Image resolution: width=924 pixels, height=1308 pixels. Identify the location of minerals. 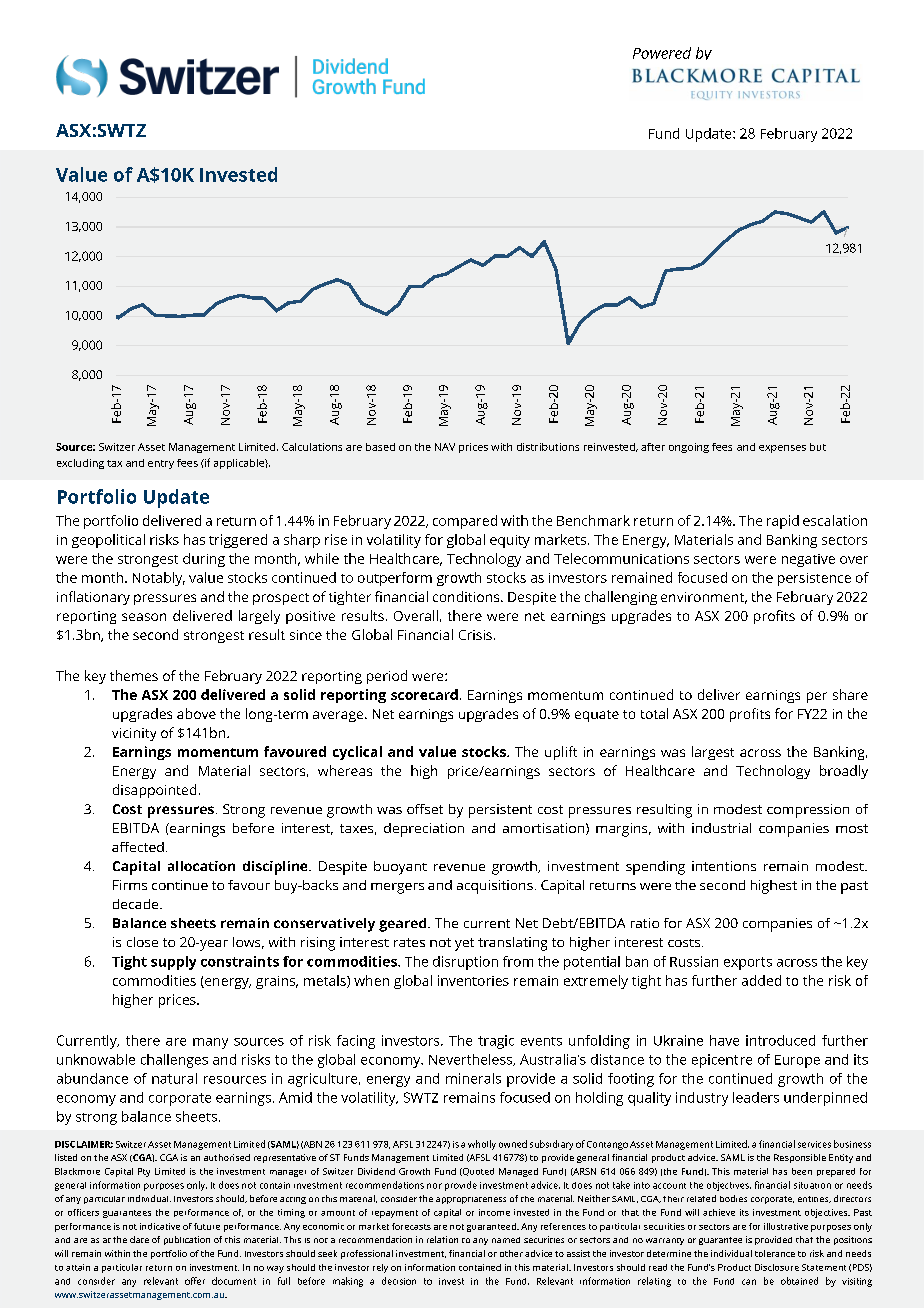
(473, 1078).
